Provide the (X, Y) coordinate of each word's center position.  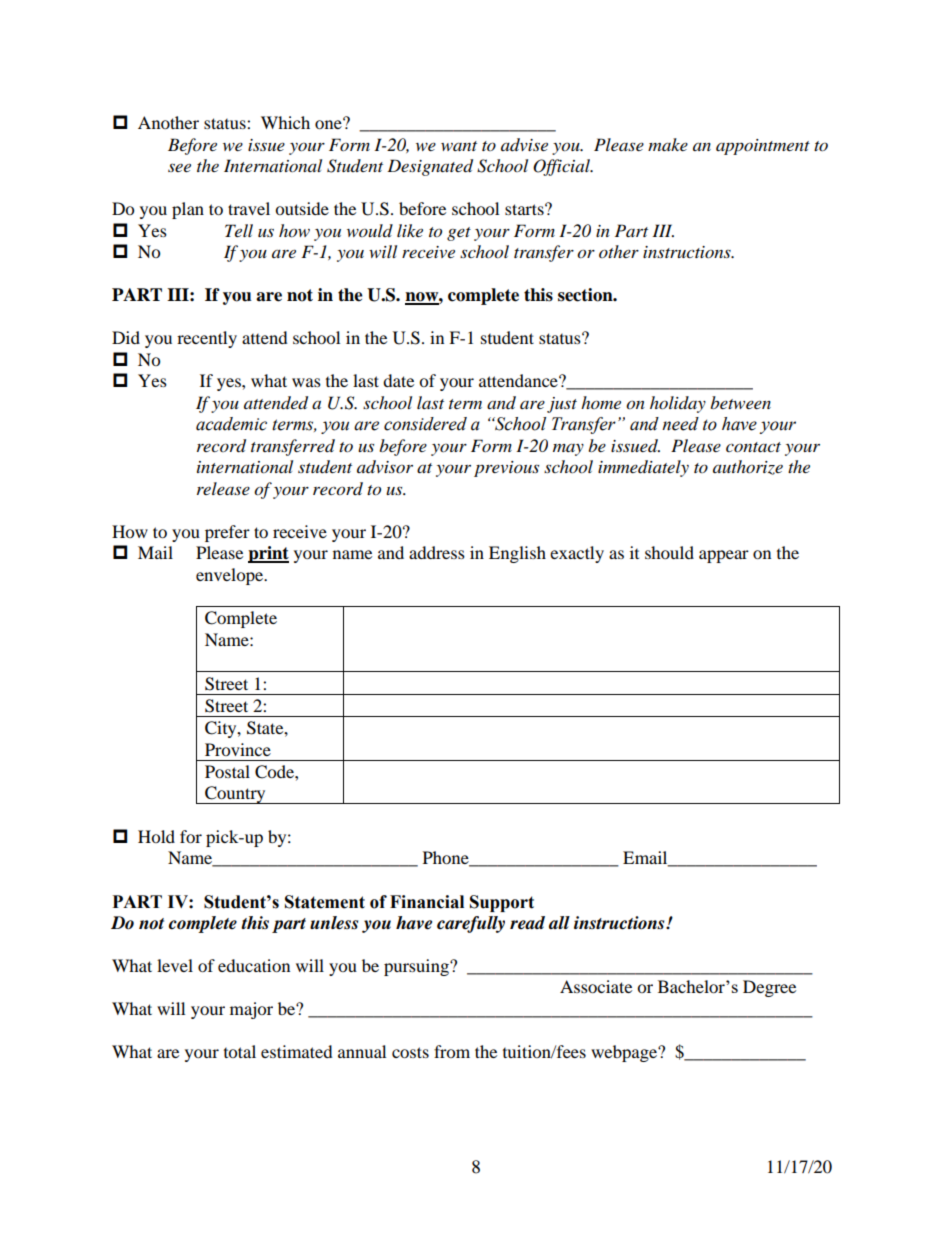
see (179, 167)
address (437, 552)
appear (724, 556)
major (251, 1010)
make (668, 144)
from (452, 1051)
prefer (227, 533)
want (459, 146)
